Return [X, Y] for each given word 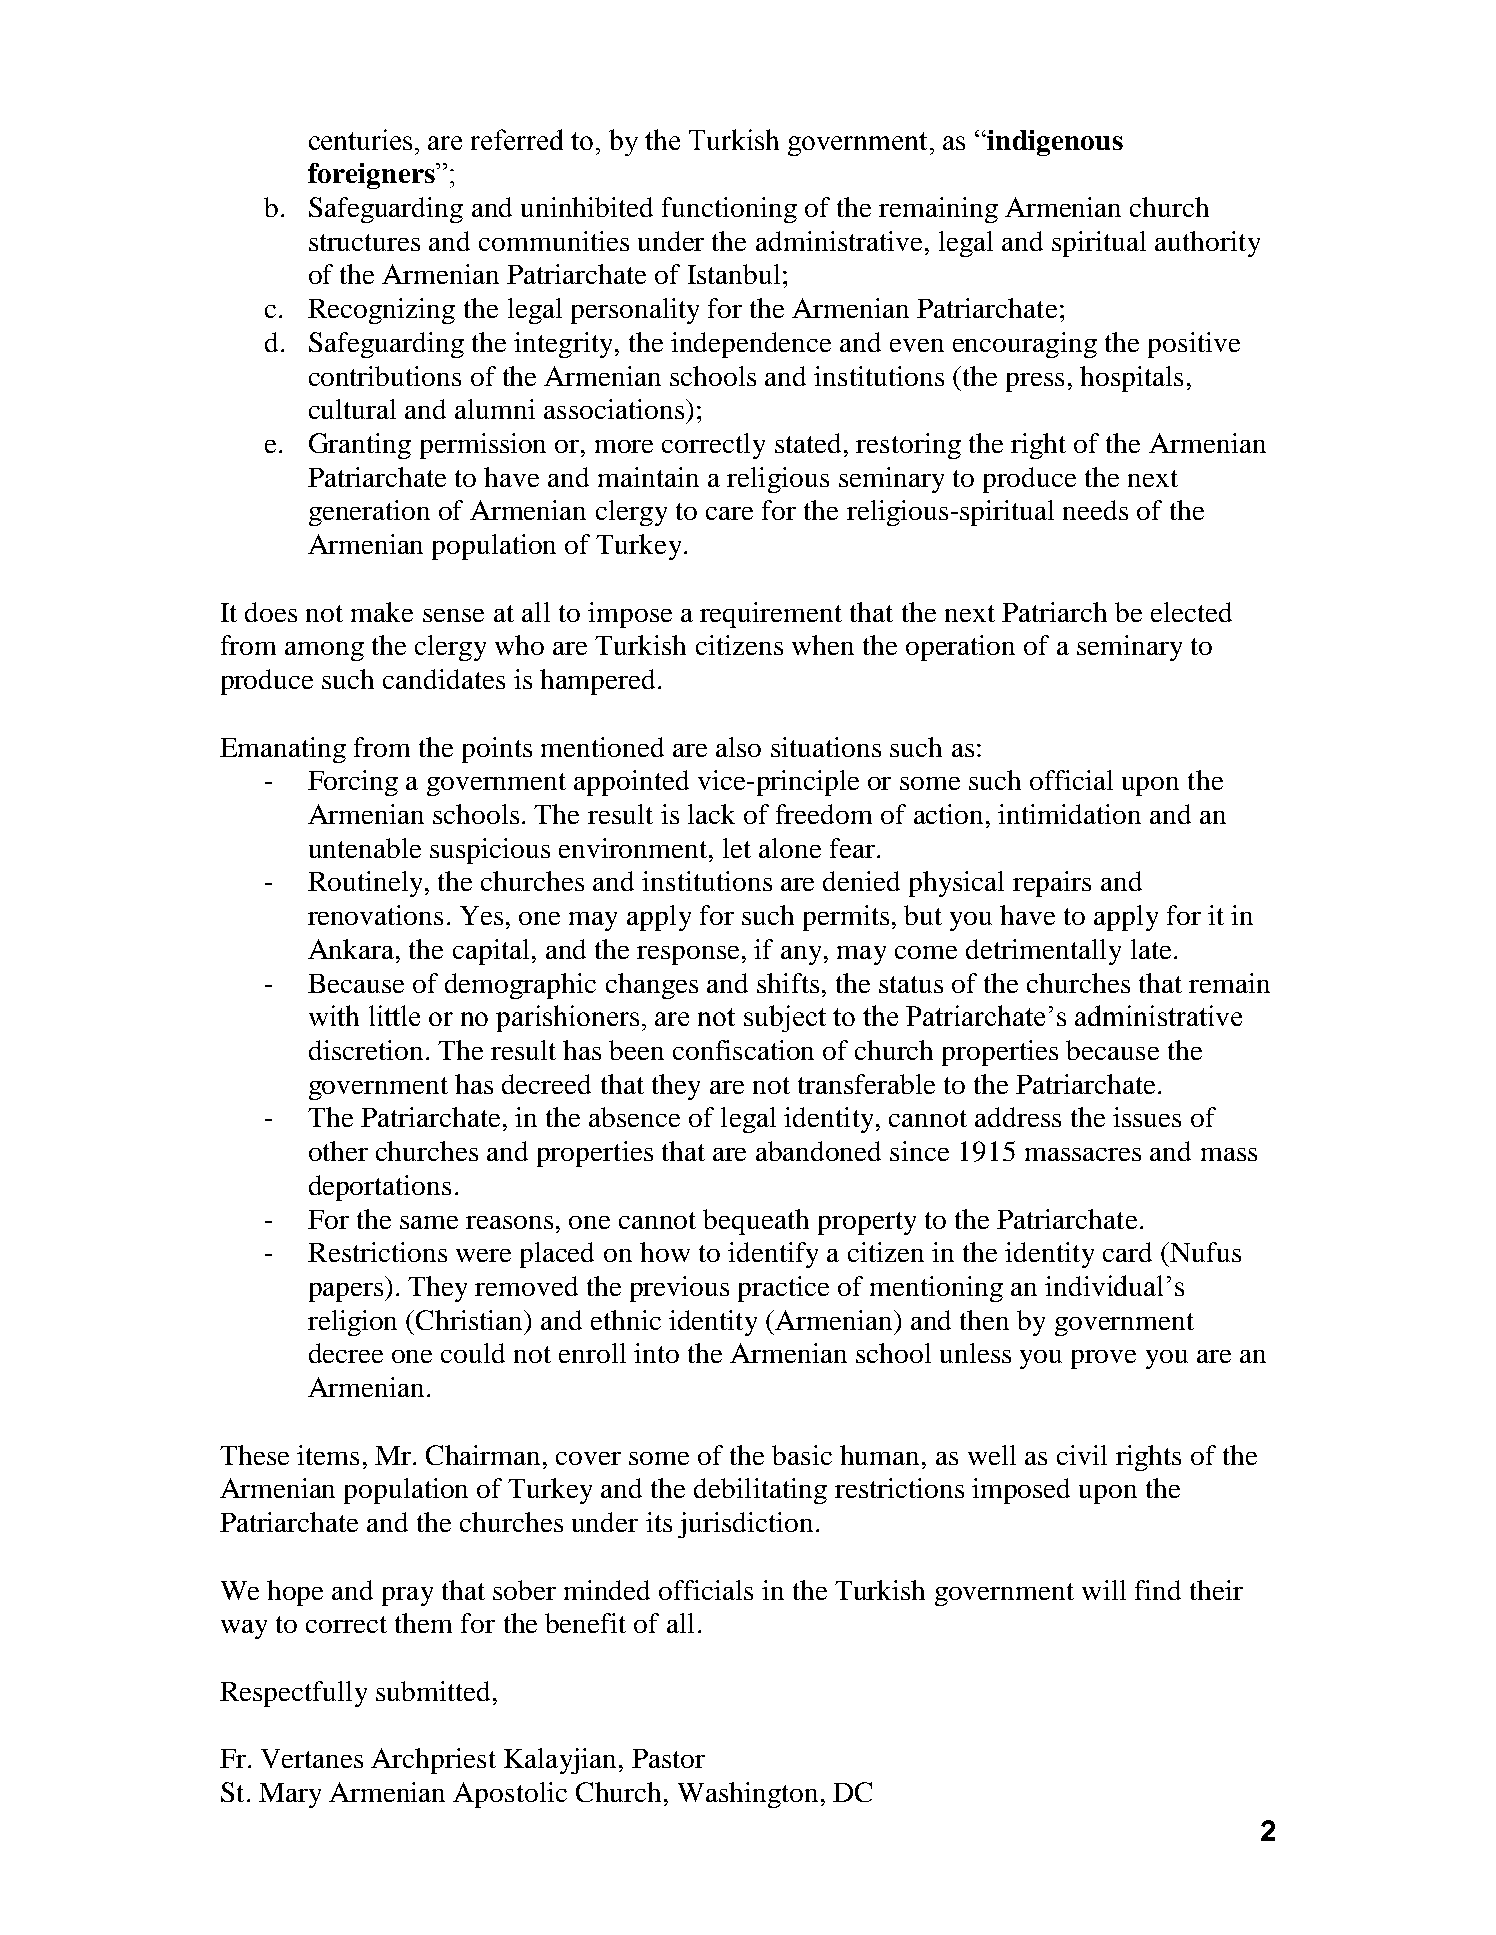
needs [1095, 510]
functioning [729, 210]
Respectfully [293, 1694]
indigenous [1054, 143]
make [382, 612]
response [688, 955]
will [1104, 1590]
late [1151, 949]
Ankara [352, 949]
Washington [748, 1795]
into [656, 1353]
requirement [771, 615]
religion [352, 1323]
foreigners [372, 176]
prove [1103, 1359]
